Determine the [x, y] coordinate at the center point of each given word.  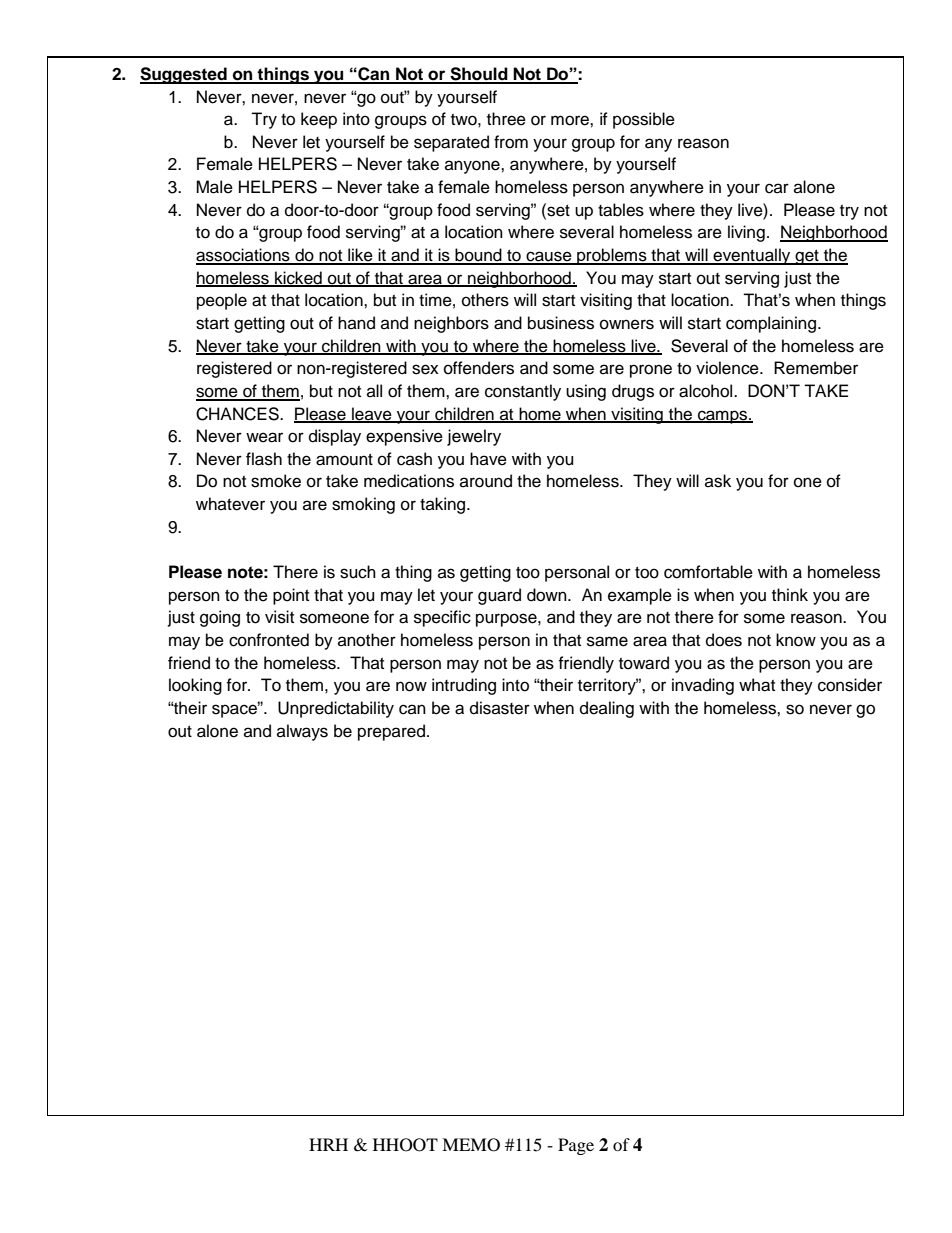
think [790, 594]
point [291, 596]
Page [576, 1146]
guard [499, 596]
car [777, 188]
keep [319, 120]
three [506, 119]
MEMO [471, 1145]
